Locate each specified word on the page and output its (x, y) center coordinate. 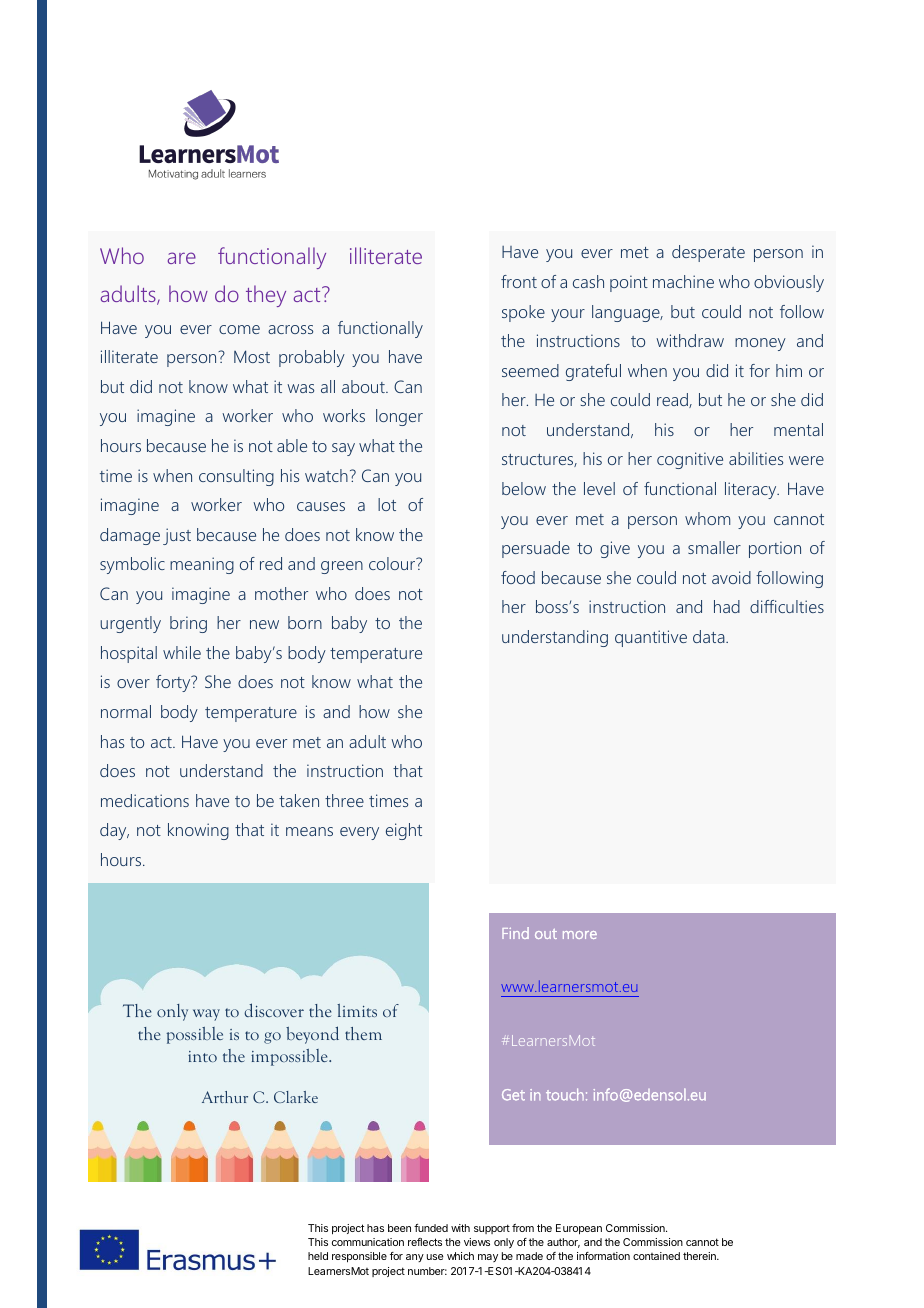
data (710, 636)
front (519, 281)
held (318, 1256)
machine (683, 281)
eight (404, 831)
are (182, 258)
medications (145, 800)
